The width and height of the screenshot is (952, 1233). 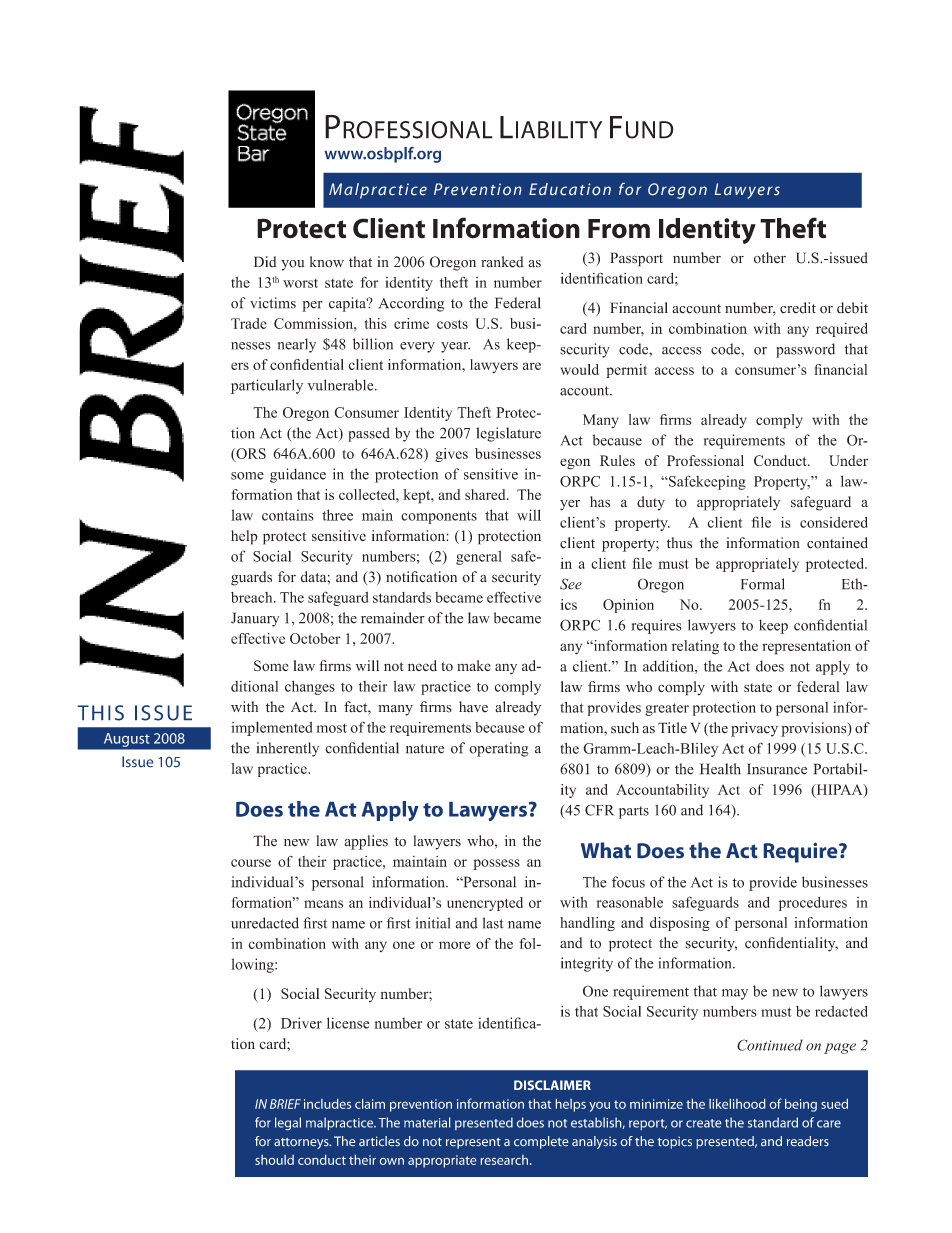 What do you see at coordinates (271, 729) in the screenshot?
I see `implemented` at bounding box center [271, 729].
